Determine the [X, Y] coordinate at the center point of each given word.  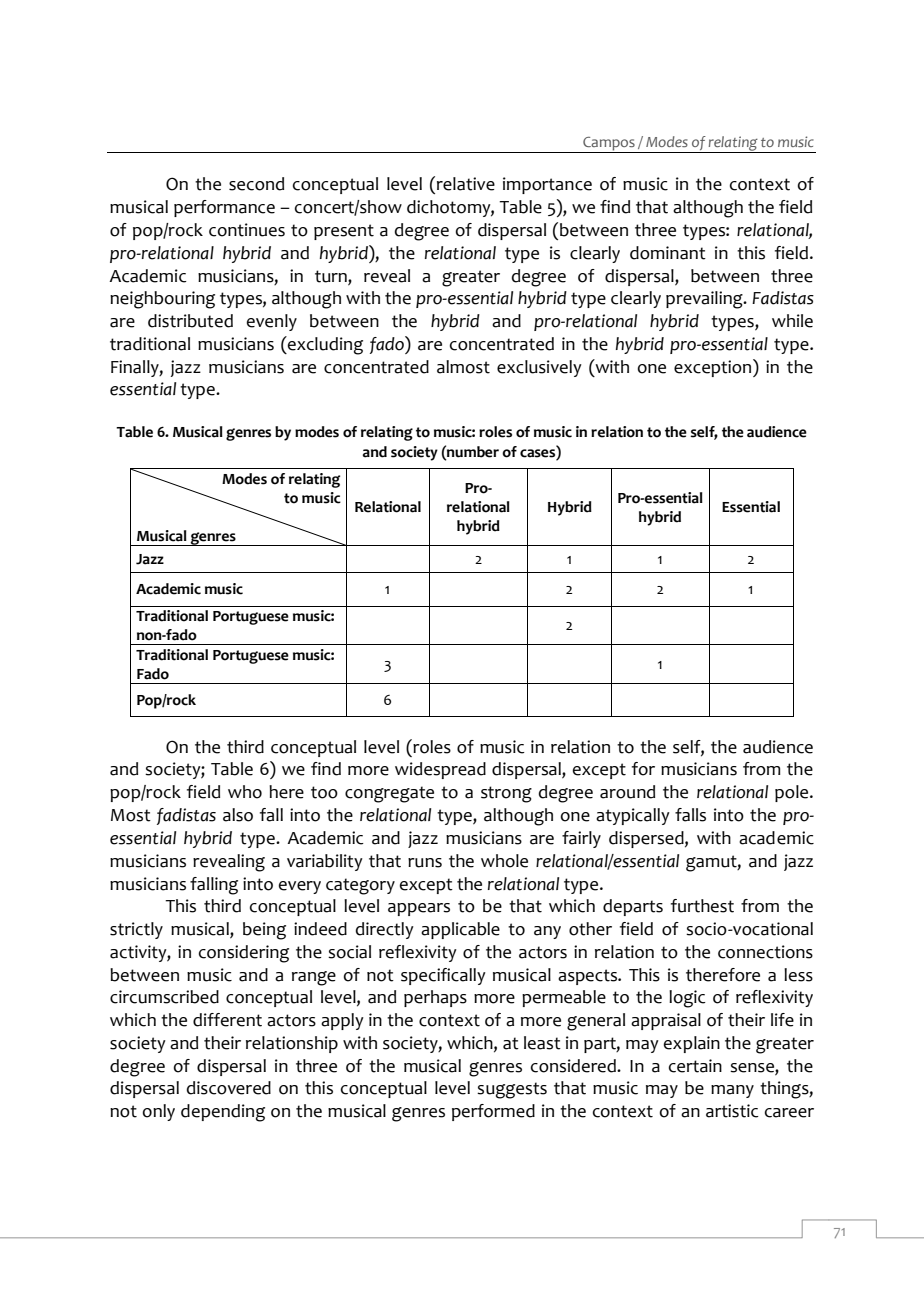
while [792, 321]
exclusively [539, 368]
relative [466, 184]
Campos [609, 145]
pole [793, 793]
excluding [324, 345]
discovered [229, 1088]
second [256, 184]
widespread [440, 770]
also [238, 815]
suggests [512, 1090]
